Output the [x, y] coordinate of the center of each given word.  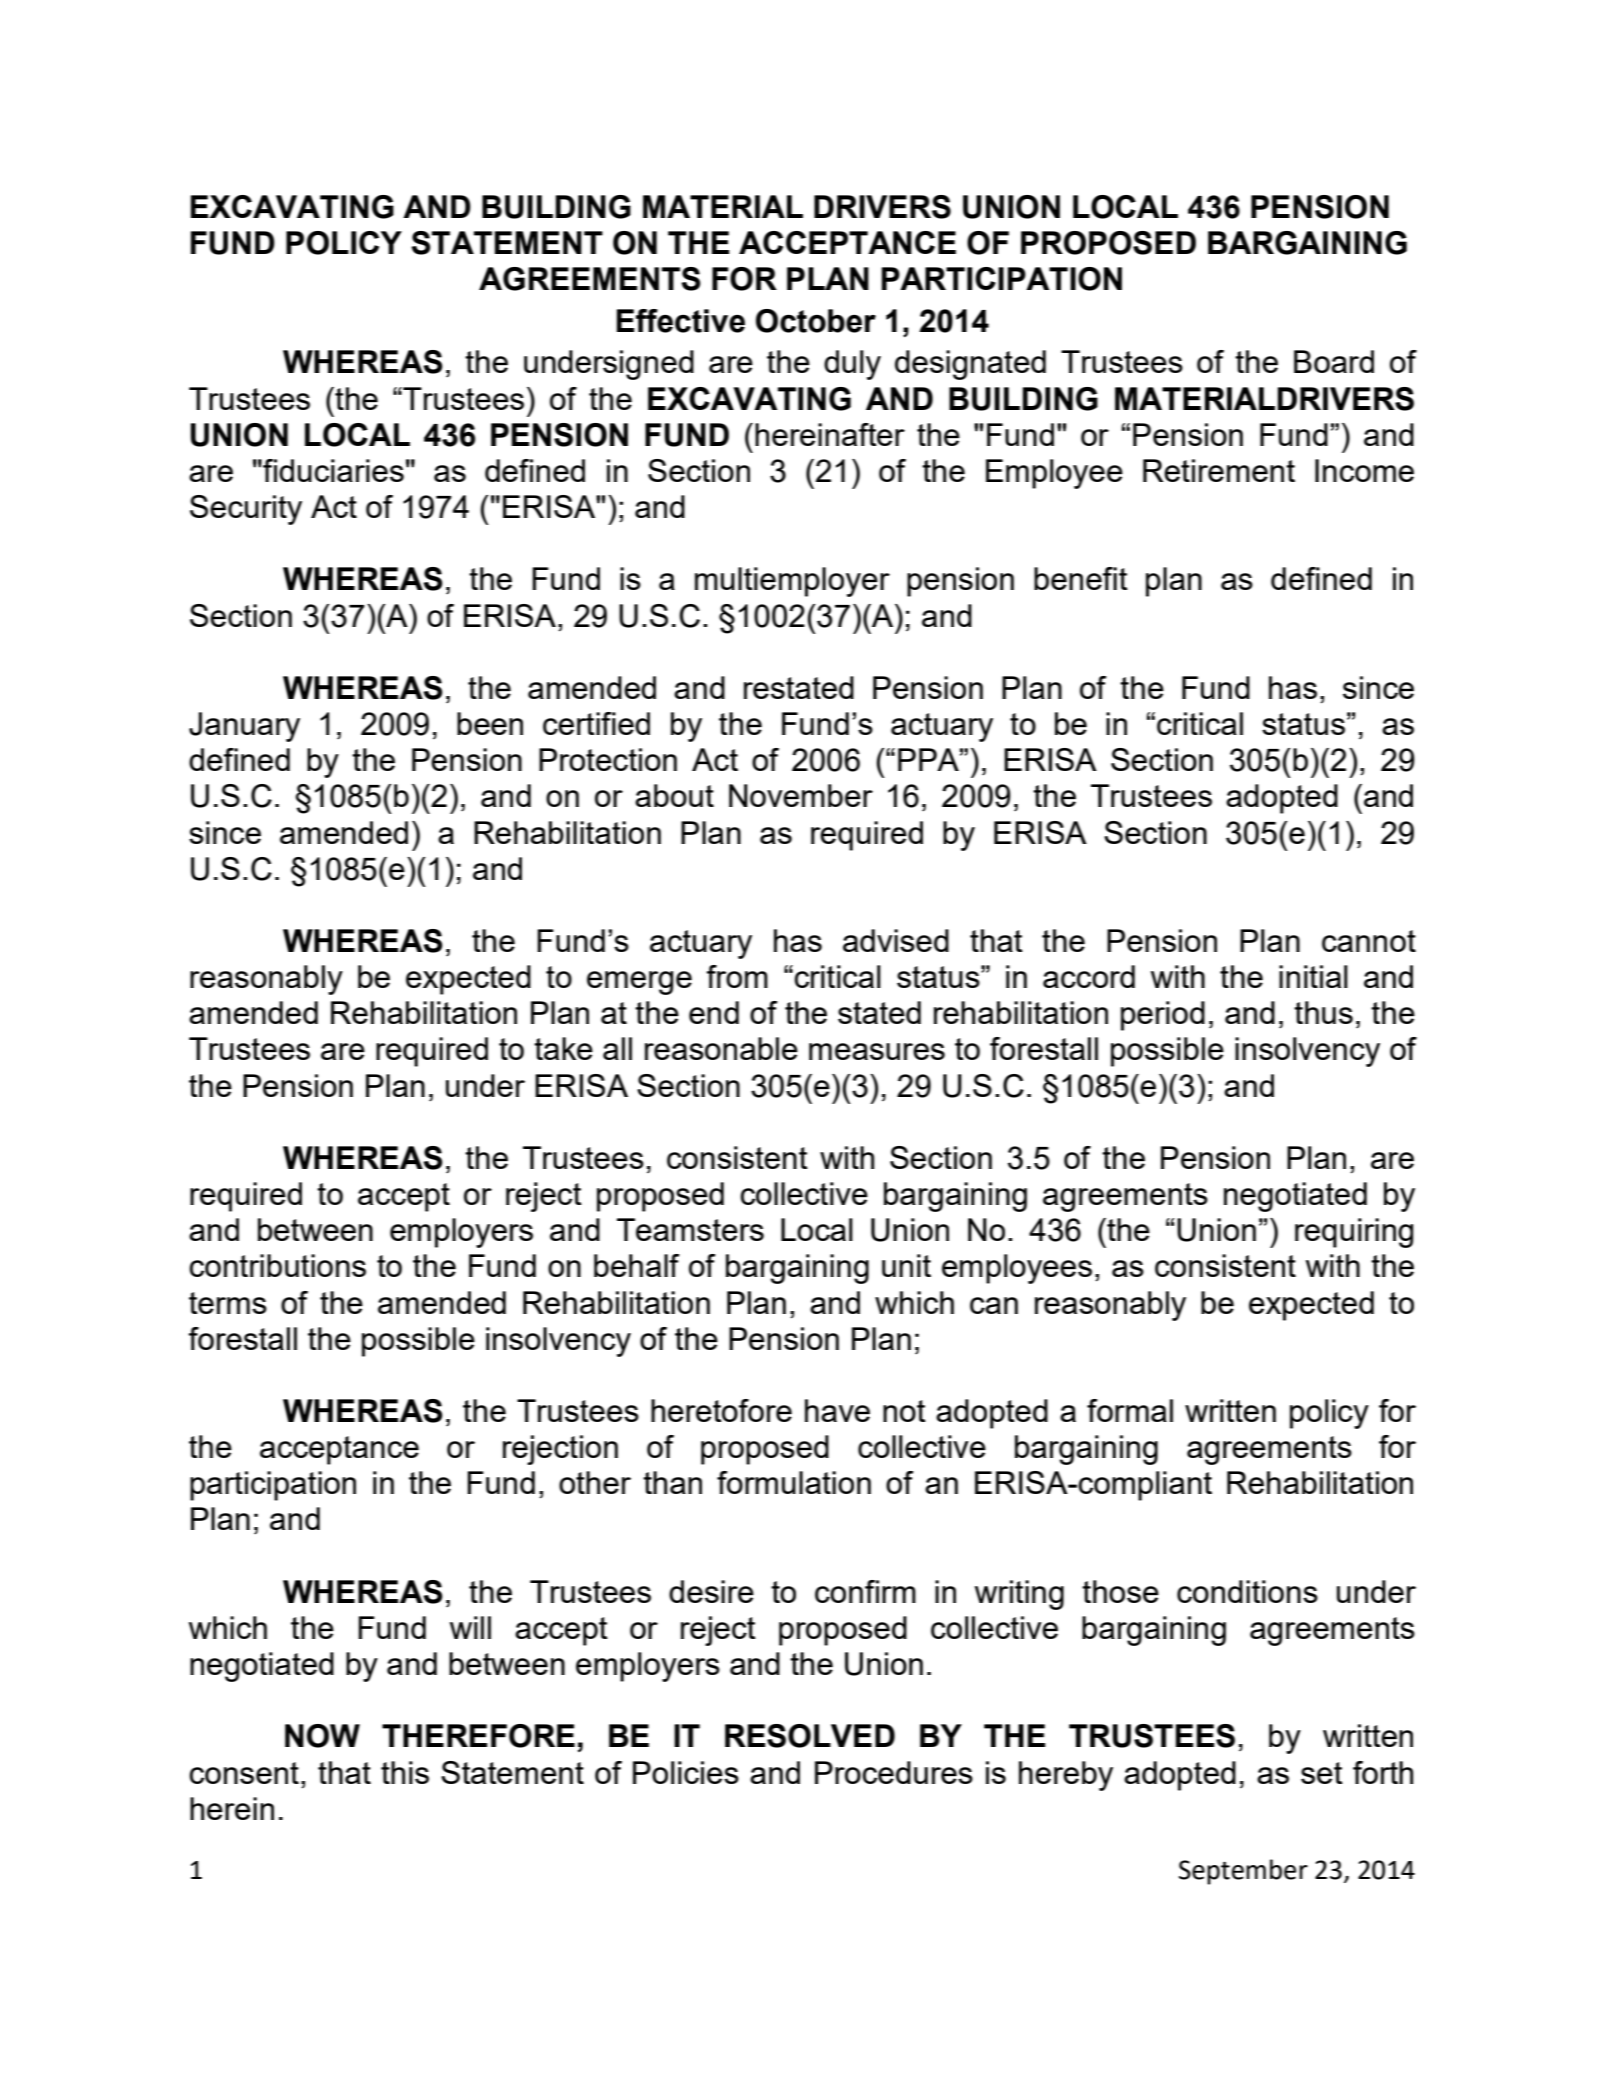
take [563, 1048]
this [405, 1772]
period [1163, 1016]
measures [877, 1051]
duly [852, 365]
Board [1334, 361]
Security [246, 510]
